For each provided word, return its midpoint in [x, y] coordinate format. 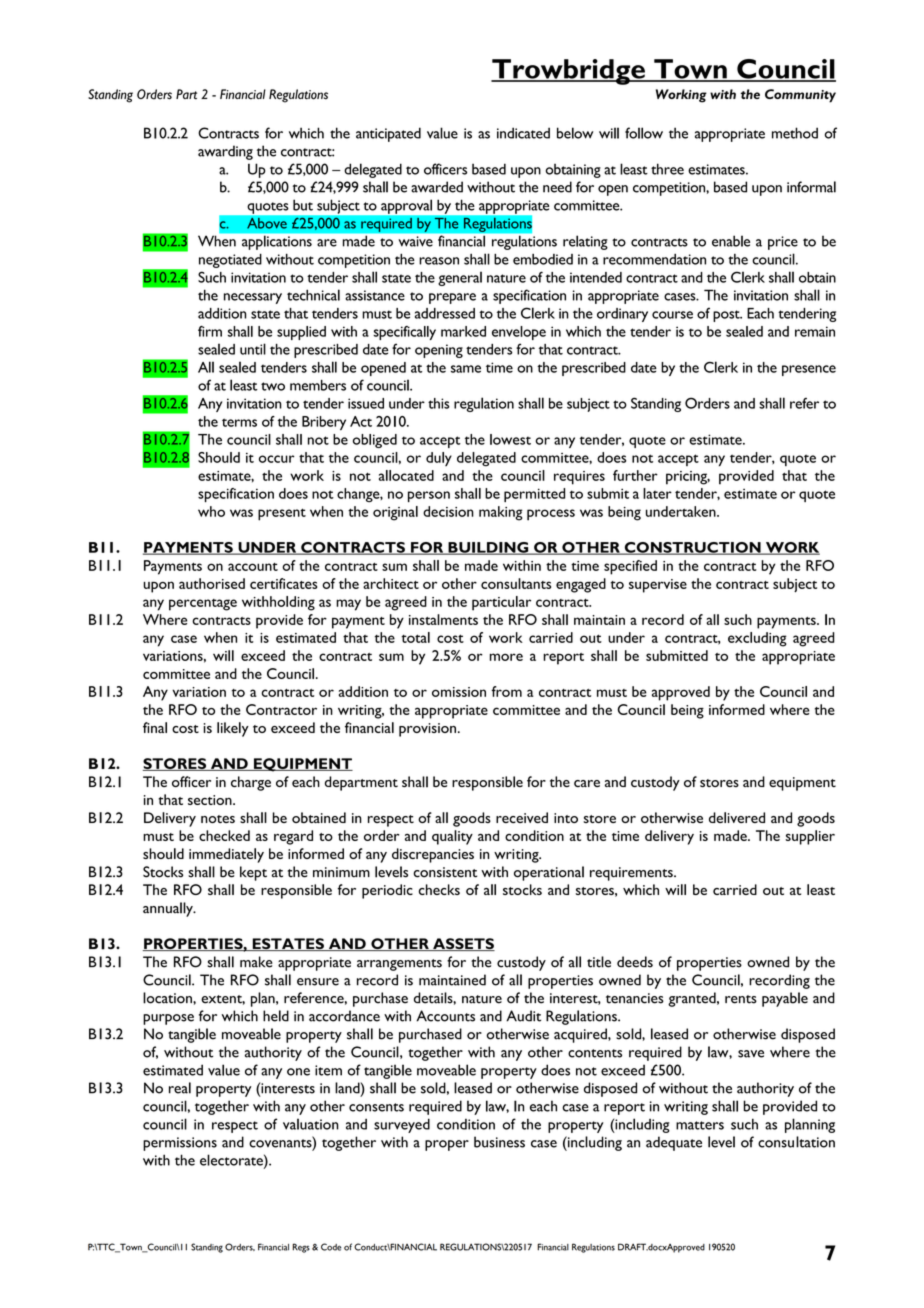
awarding [225, 152]
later [657, 493]
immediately [226, 855]
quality [452, 837]
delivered [737, 817]
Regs [301, 1248]
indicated [523, 133]
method [795, 133]
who [211, 511]
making [501, 513]
